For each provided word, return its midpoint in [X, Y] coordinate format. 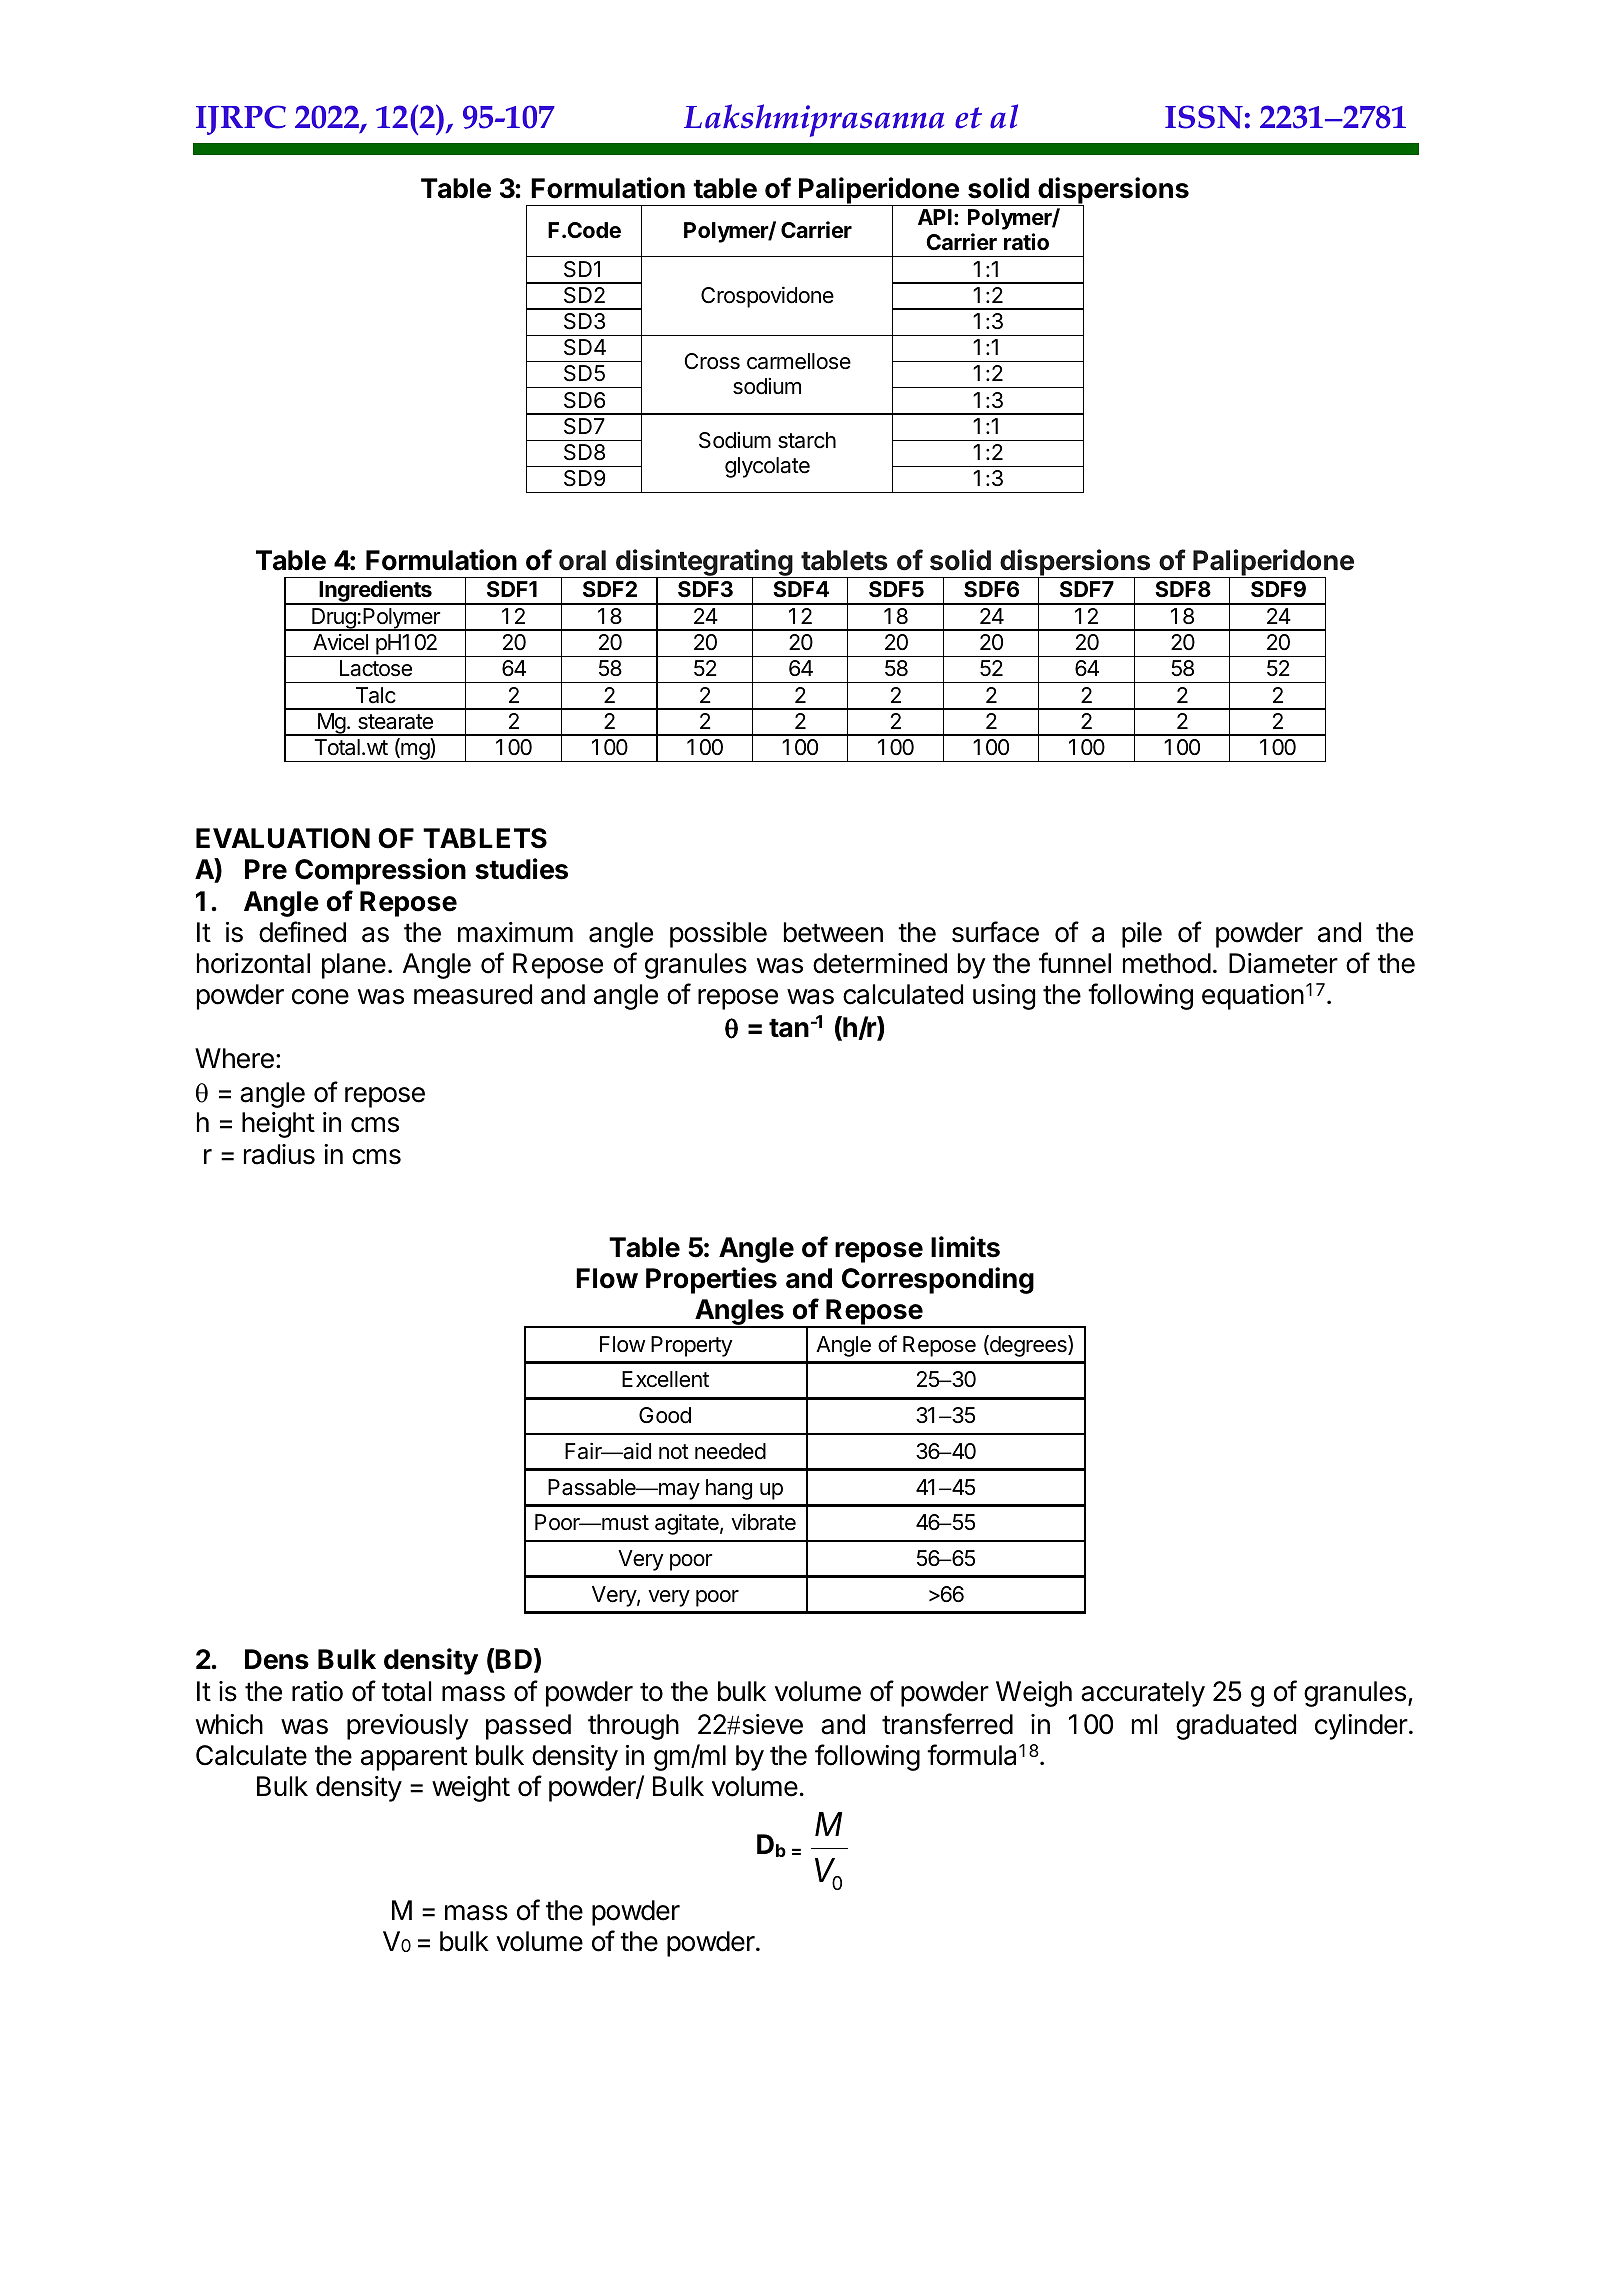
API [935, 217]
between [833, 932]
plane [354, 966]
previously [408, 1727]
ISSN [1204, 117]
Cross [712, 361]
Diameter [1283, 963]
